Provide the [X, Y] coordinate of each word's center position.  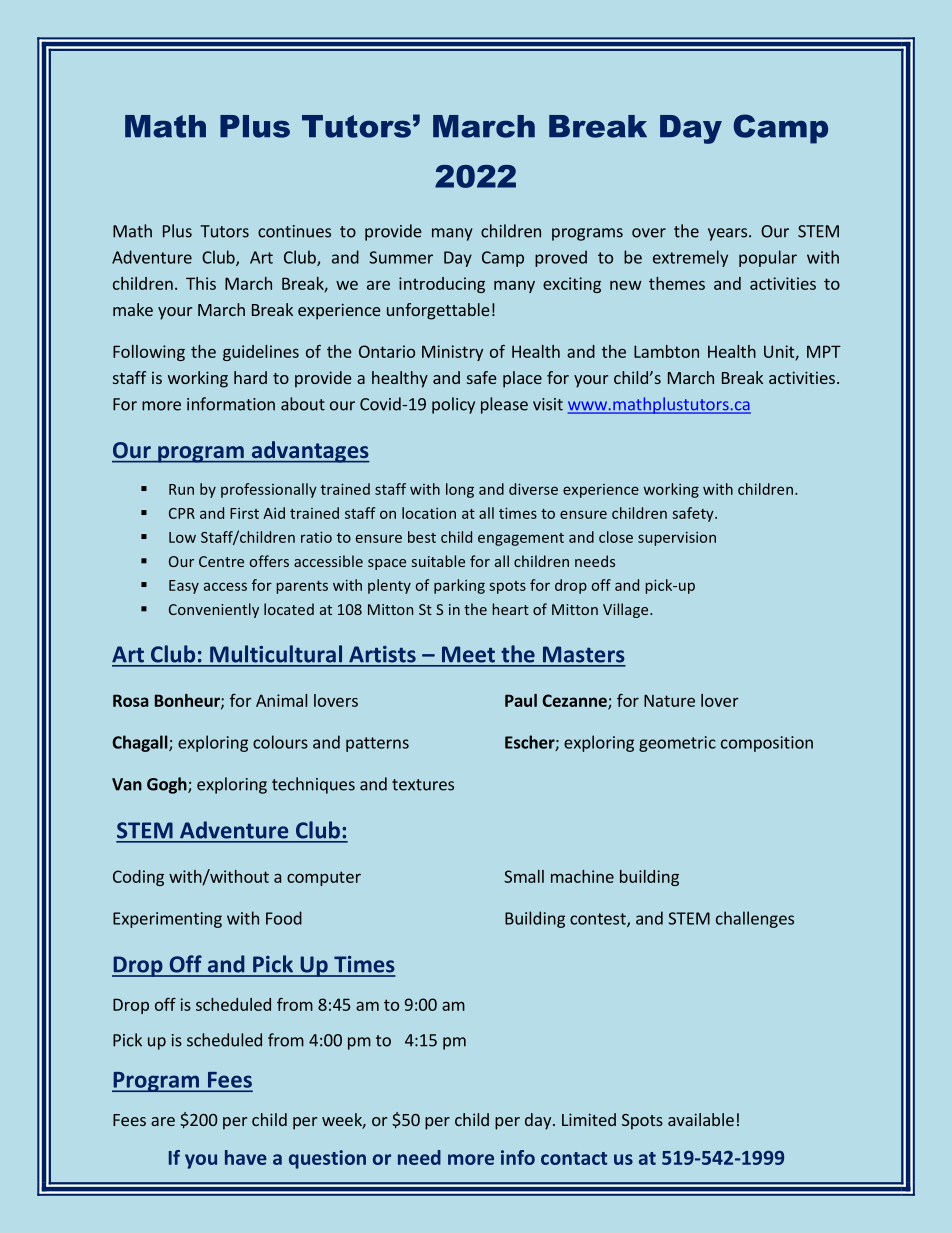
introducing [442, 285]
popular [768, 258]
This [201, 283]
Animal [281, 700]
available [701, 1119]
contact [574, 1158]
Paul [521, 700]
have [246, 1157]
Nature [669, 700]
